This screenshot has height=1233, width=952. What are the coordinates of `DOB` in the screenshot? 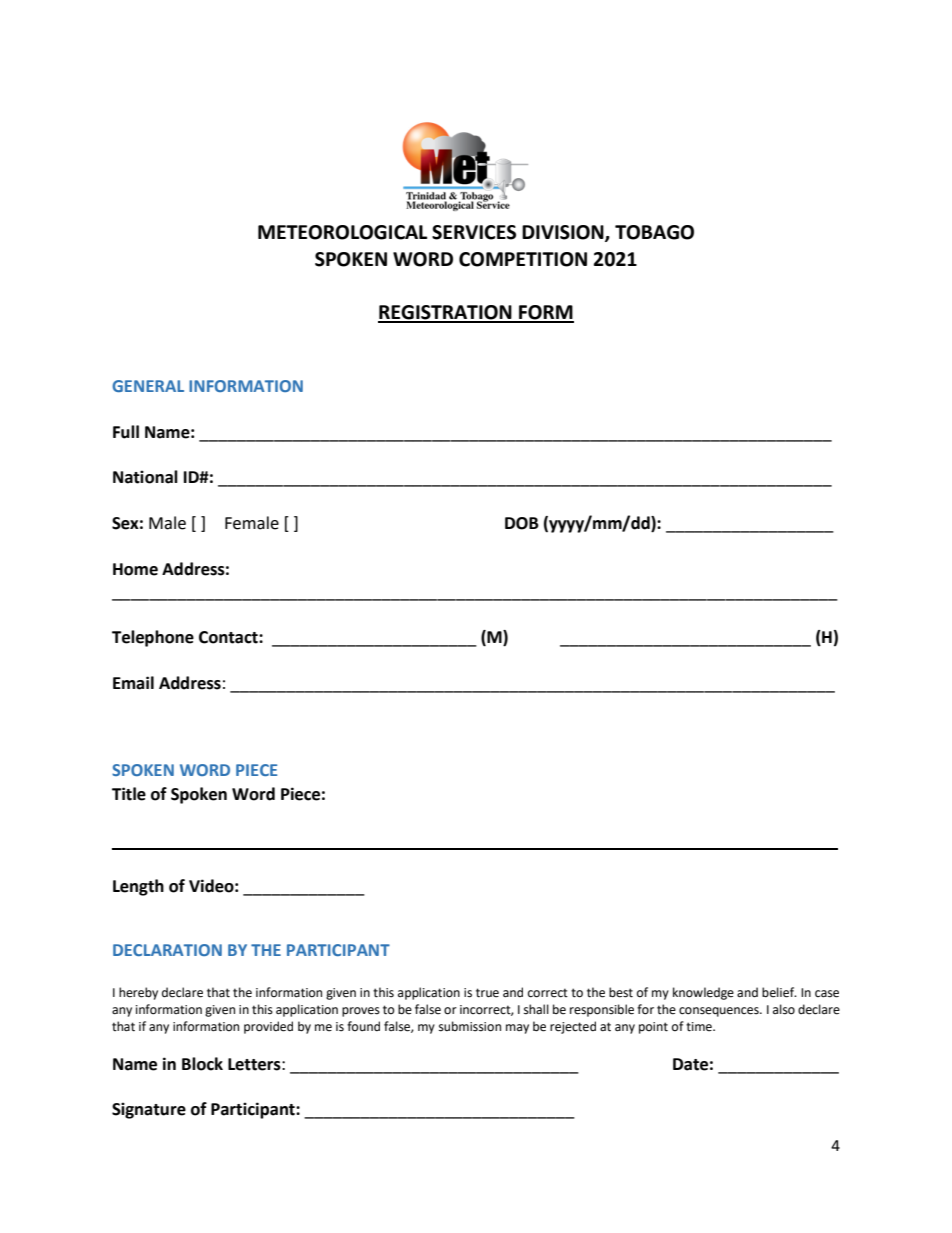 It's located at (522, 523).
